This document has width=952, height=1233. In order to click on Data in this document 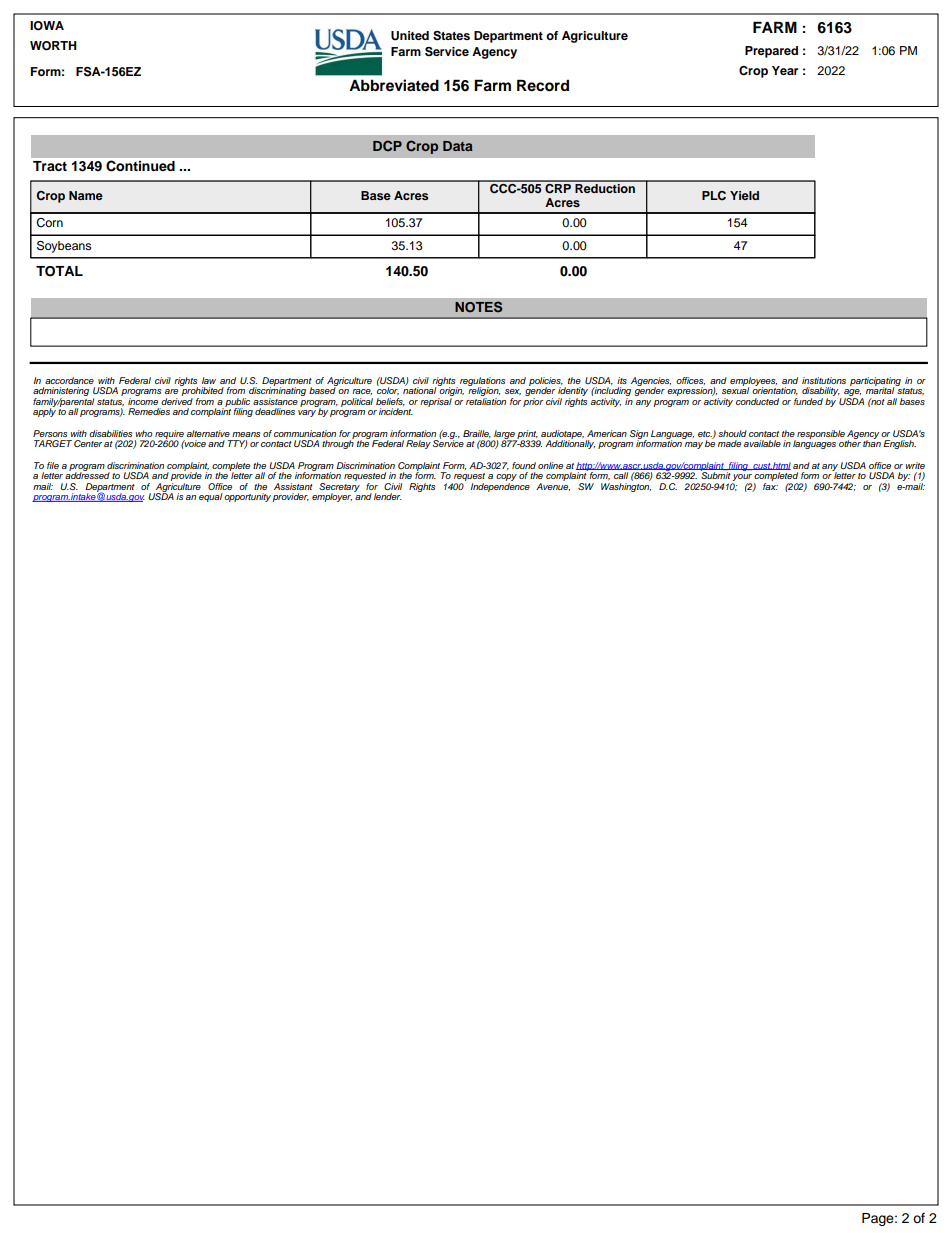, I will do `click(458, 146)`.
